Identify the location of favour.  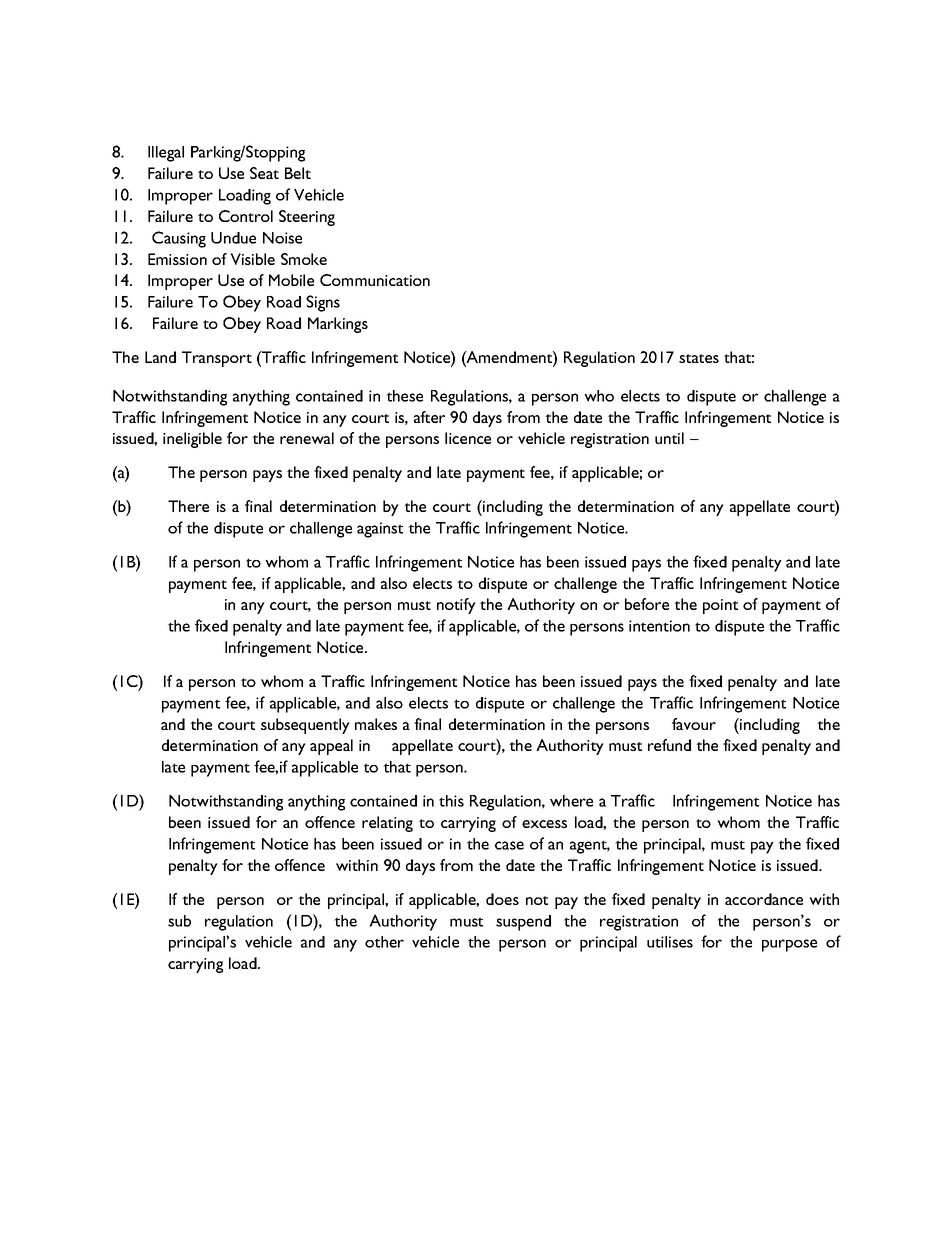
(694, 724).
